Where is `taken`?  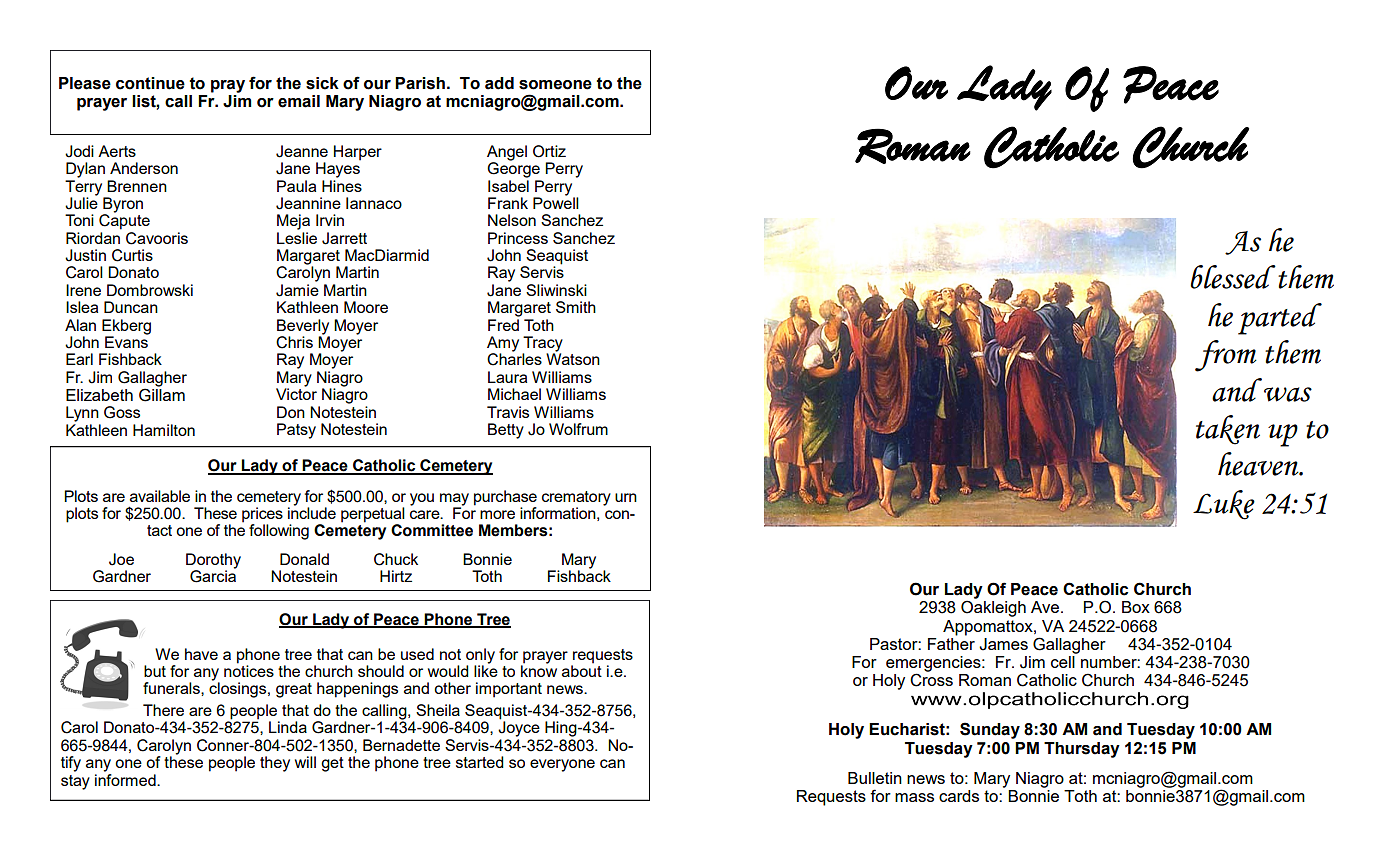 taken is located at coordinates (1228, 430).
